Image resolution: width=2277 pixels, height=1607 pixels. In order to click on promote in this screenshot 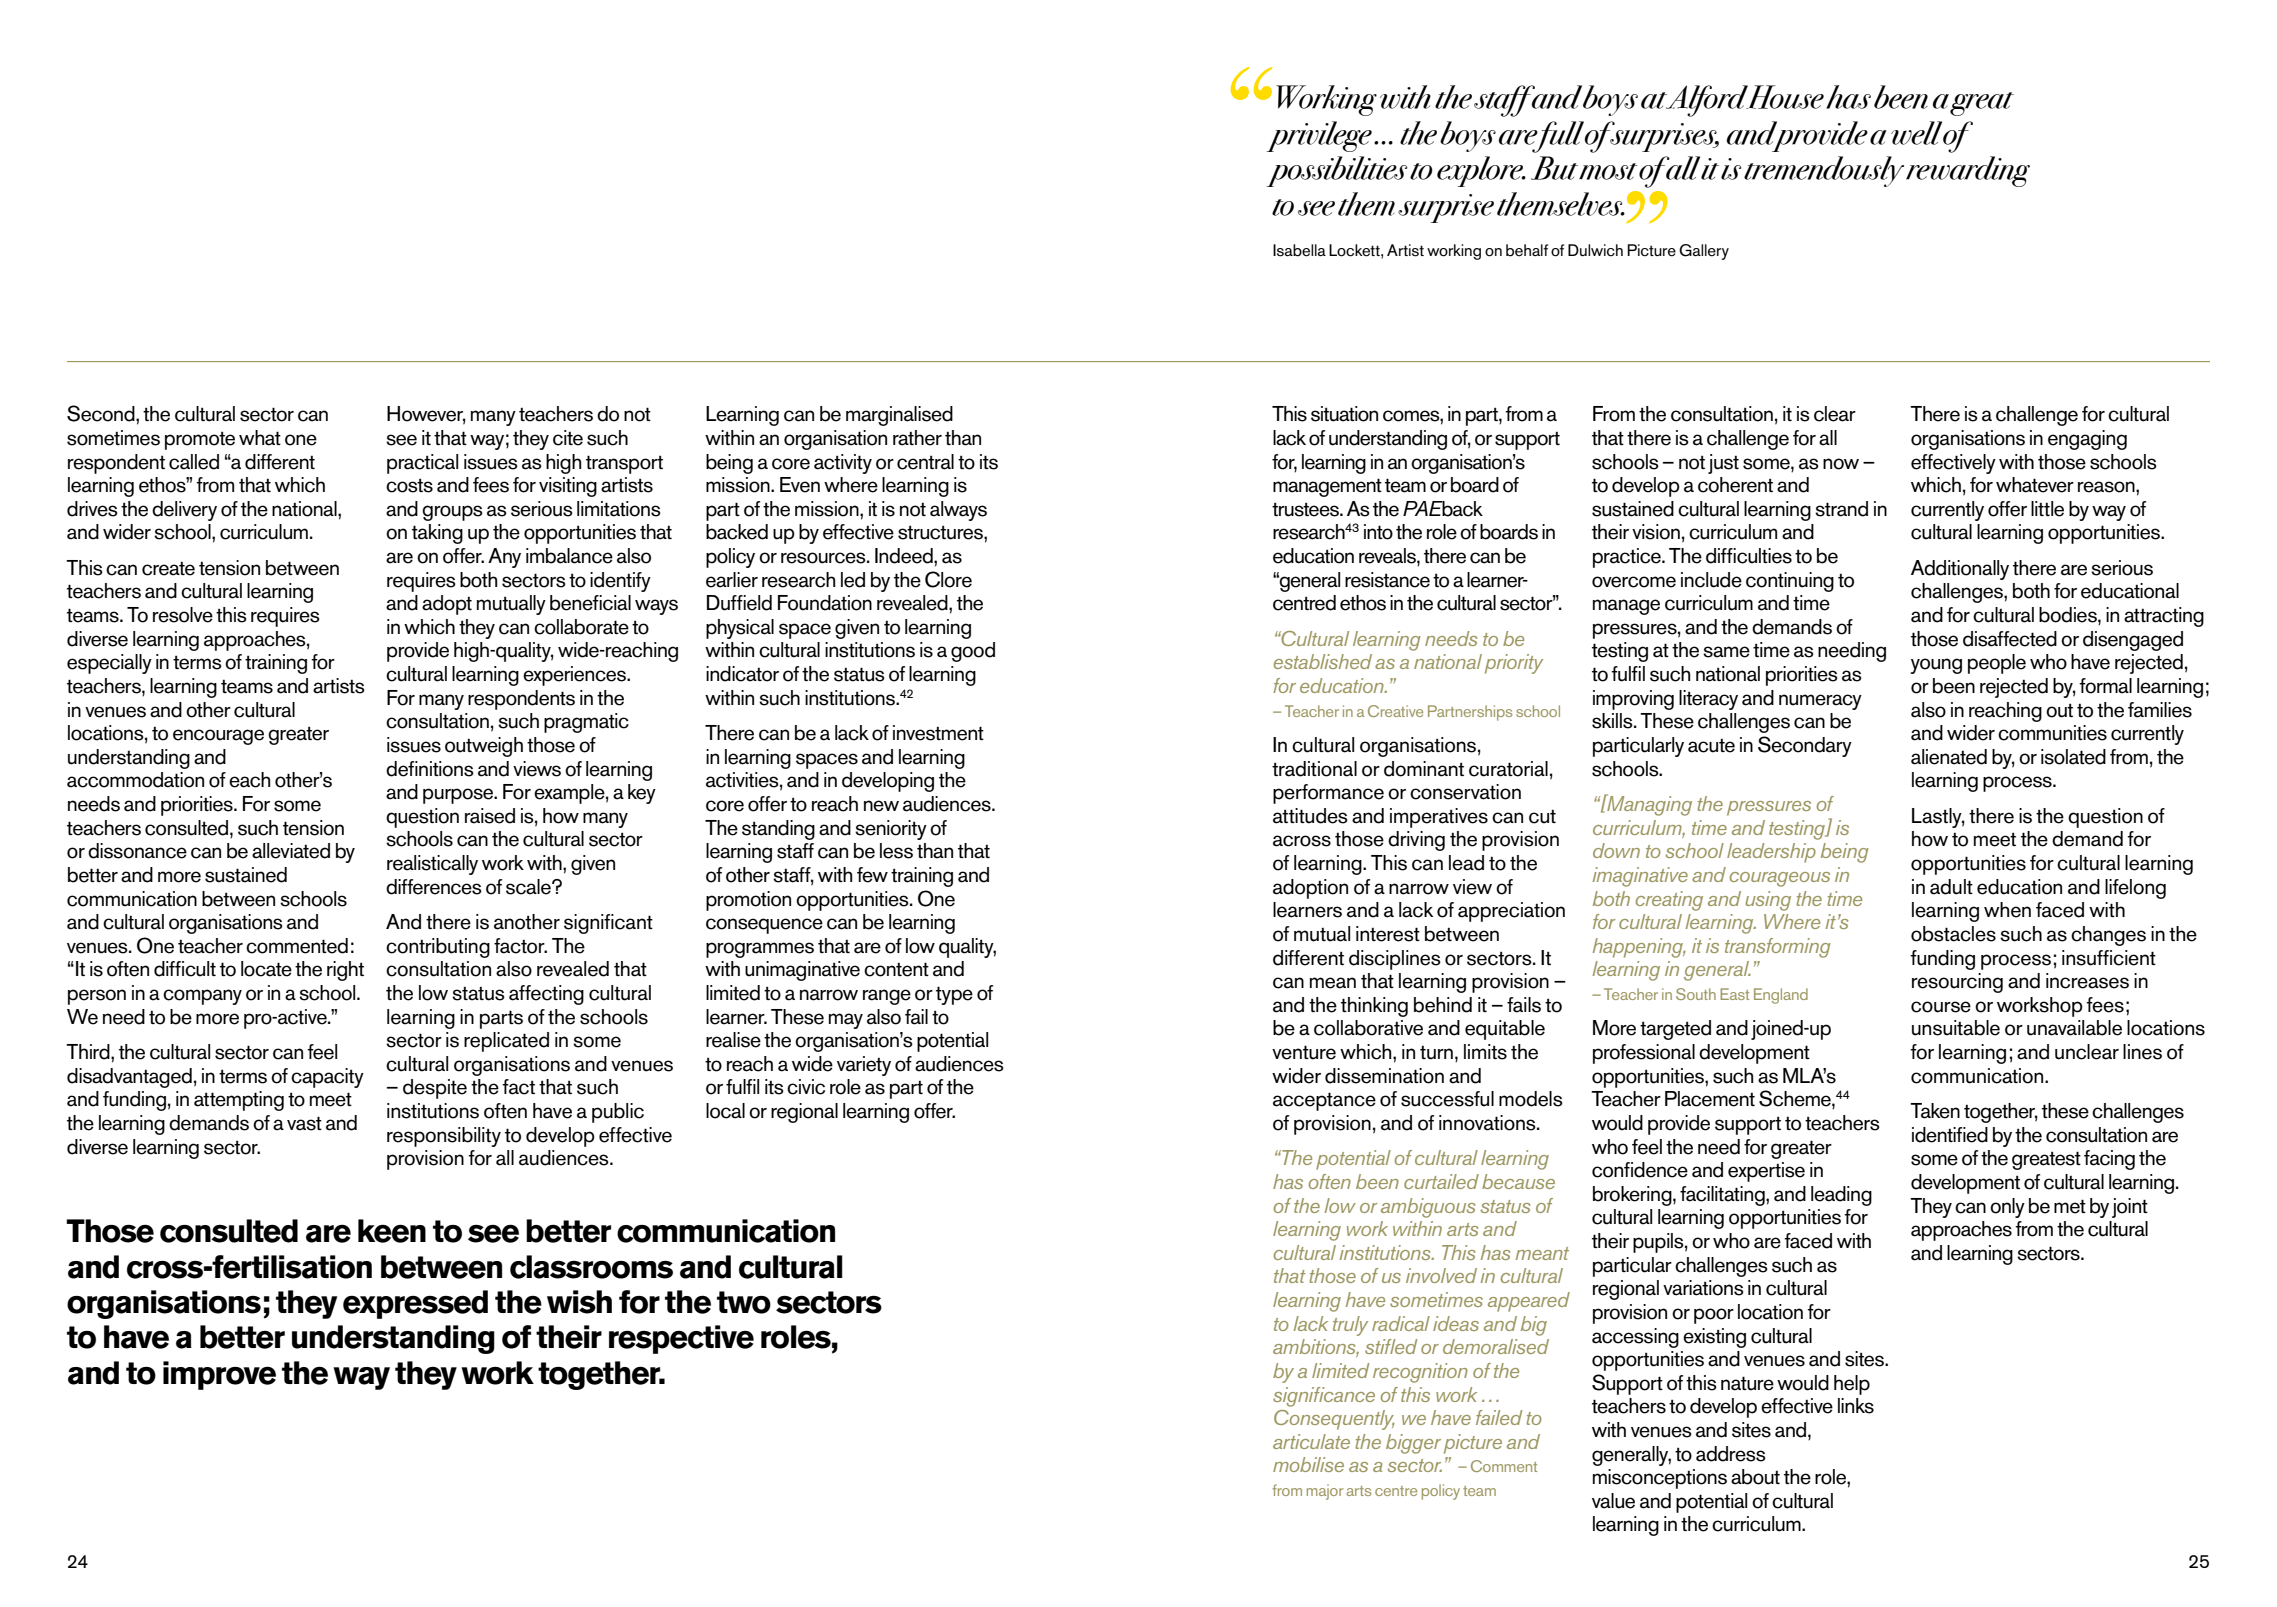, I will do `click(200, 441)`.
